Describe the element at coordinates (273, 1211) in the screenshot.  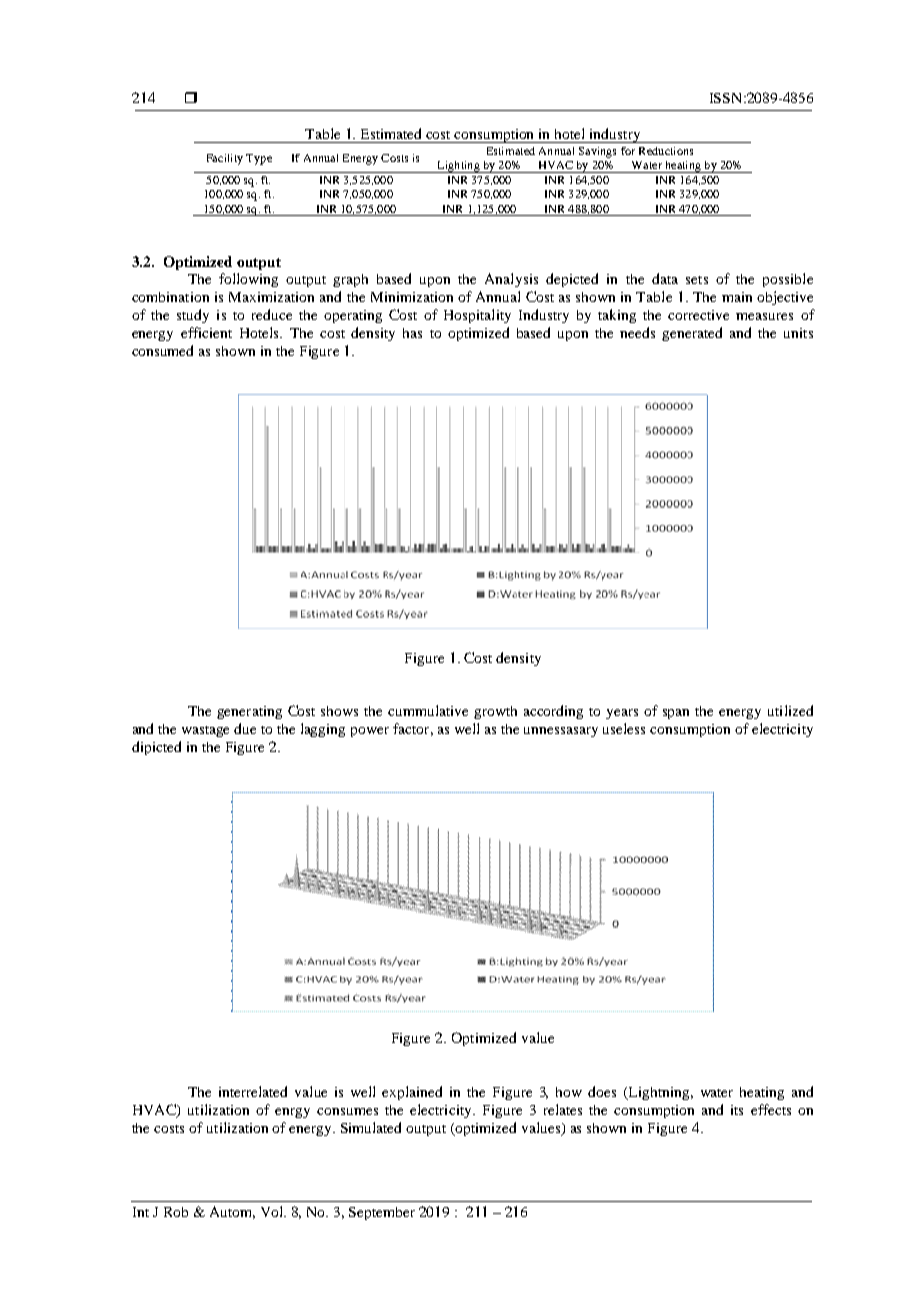
I see `Vol` at that location.
